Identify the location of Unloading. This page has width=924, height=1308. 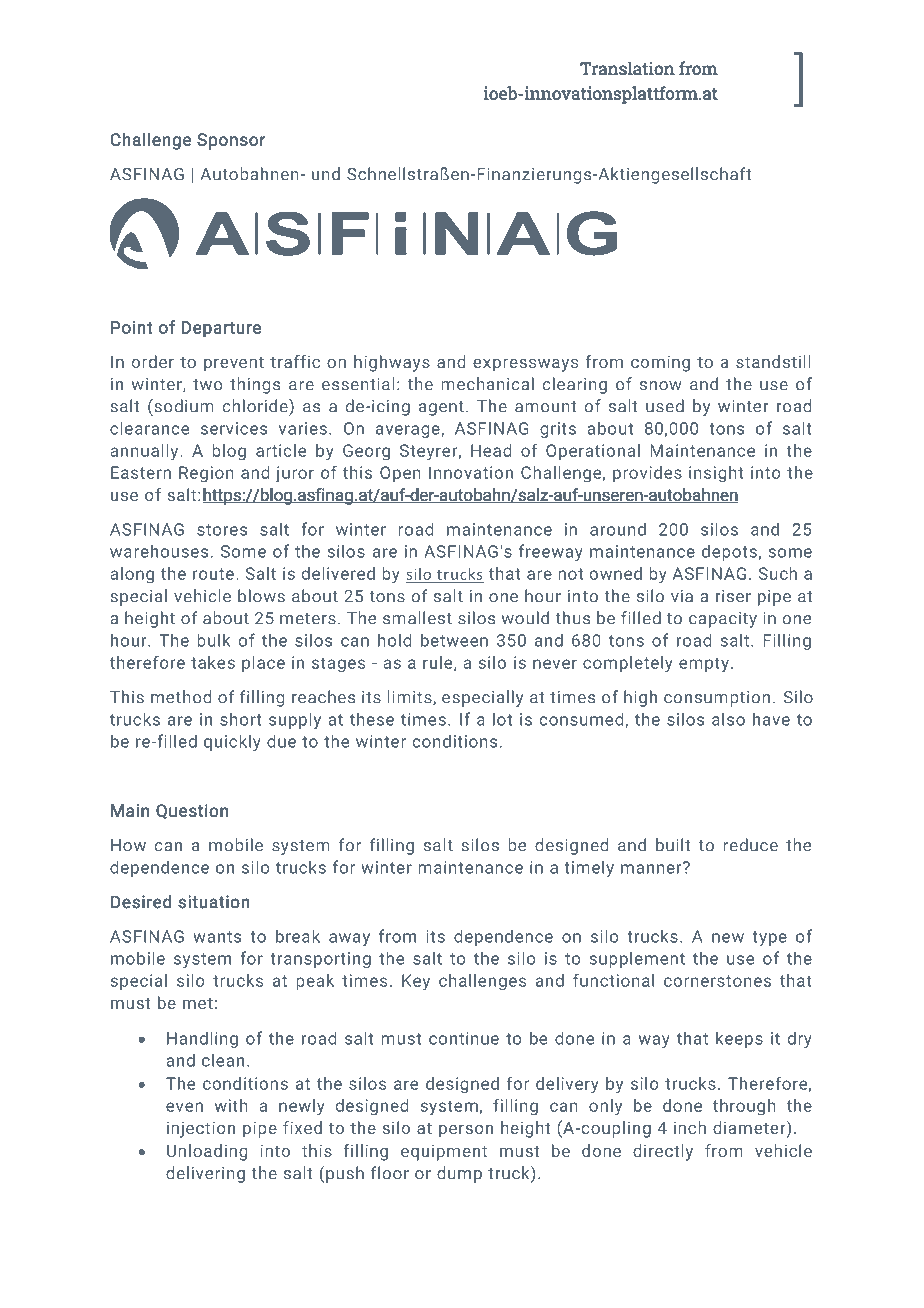
(207, 1152).
